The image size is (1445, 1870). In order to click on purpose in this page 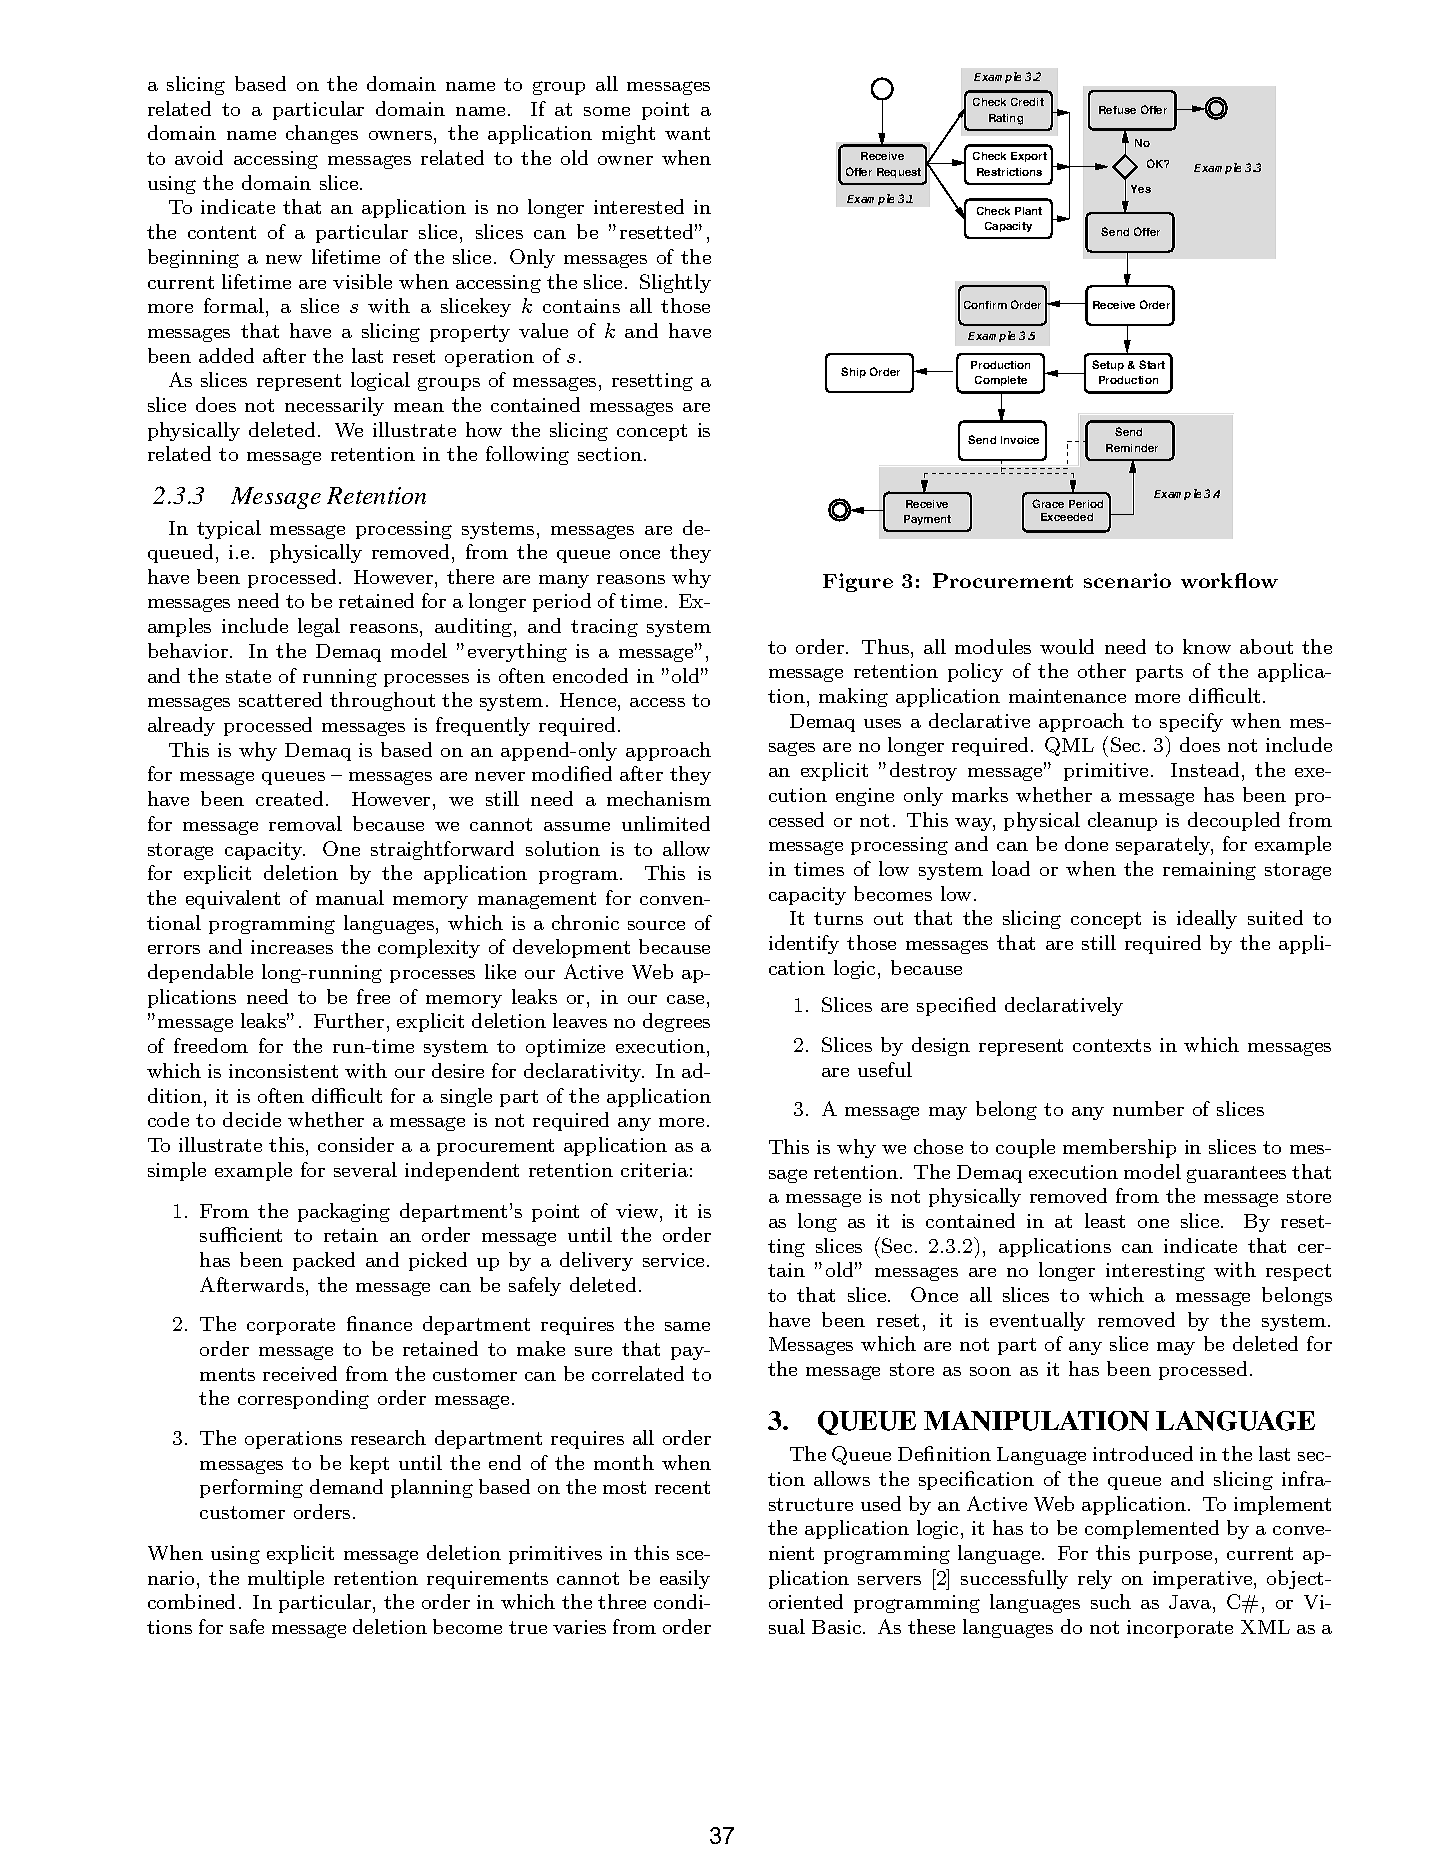, I will do `click(1175, 1557)`.
